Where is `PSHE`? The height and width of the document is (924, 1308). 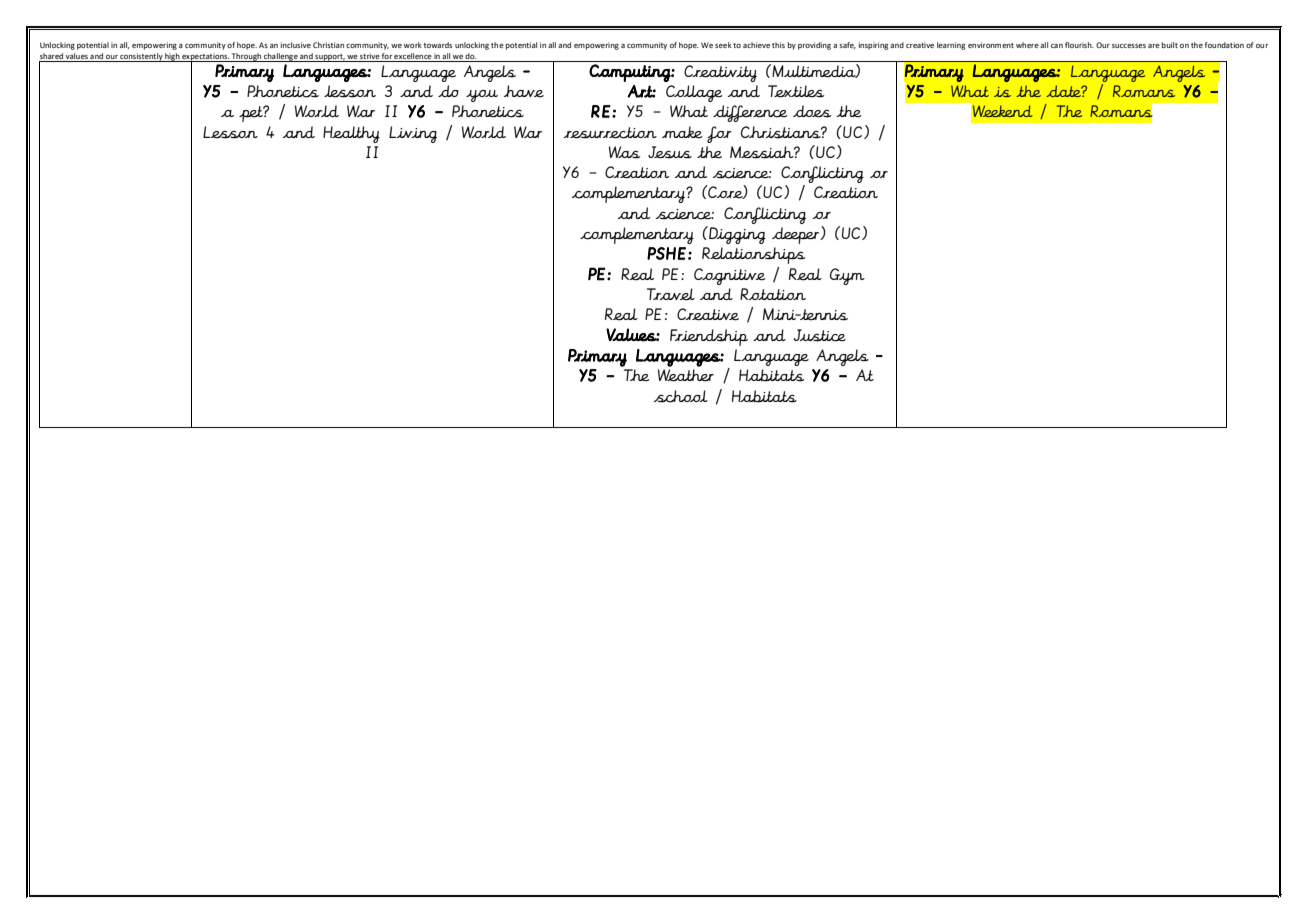
PSHE is located at coordinates (666, 253).
